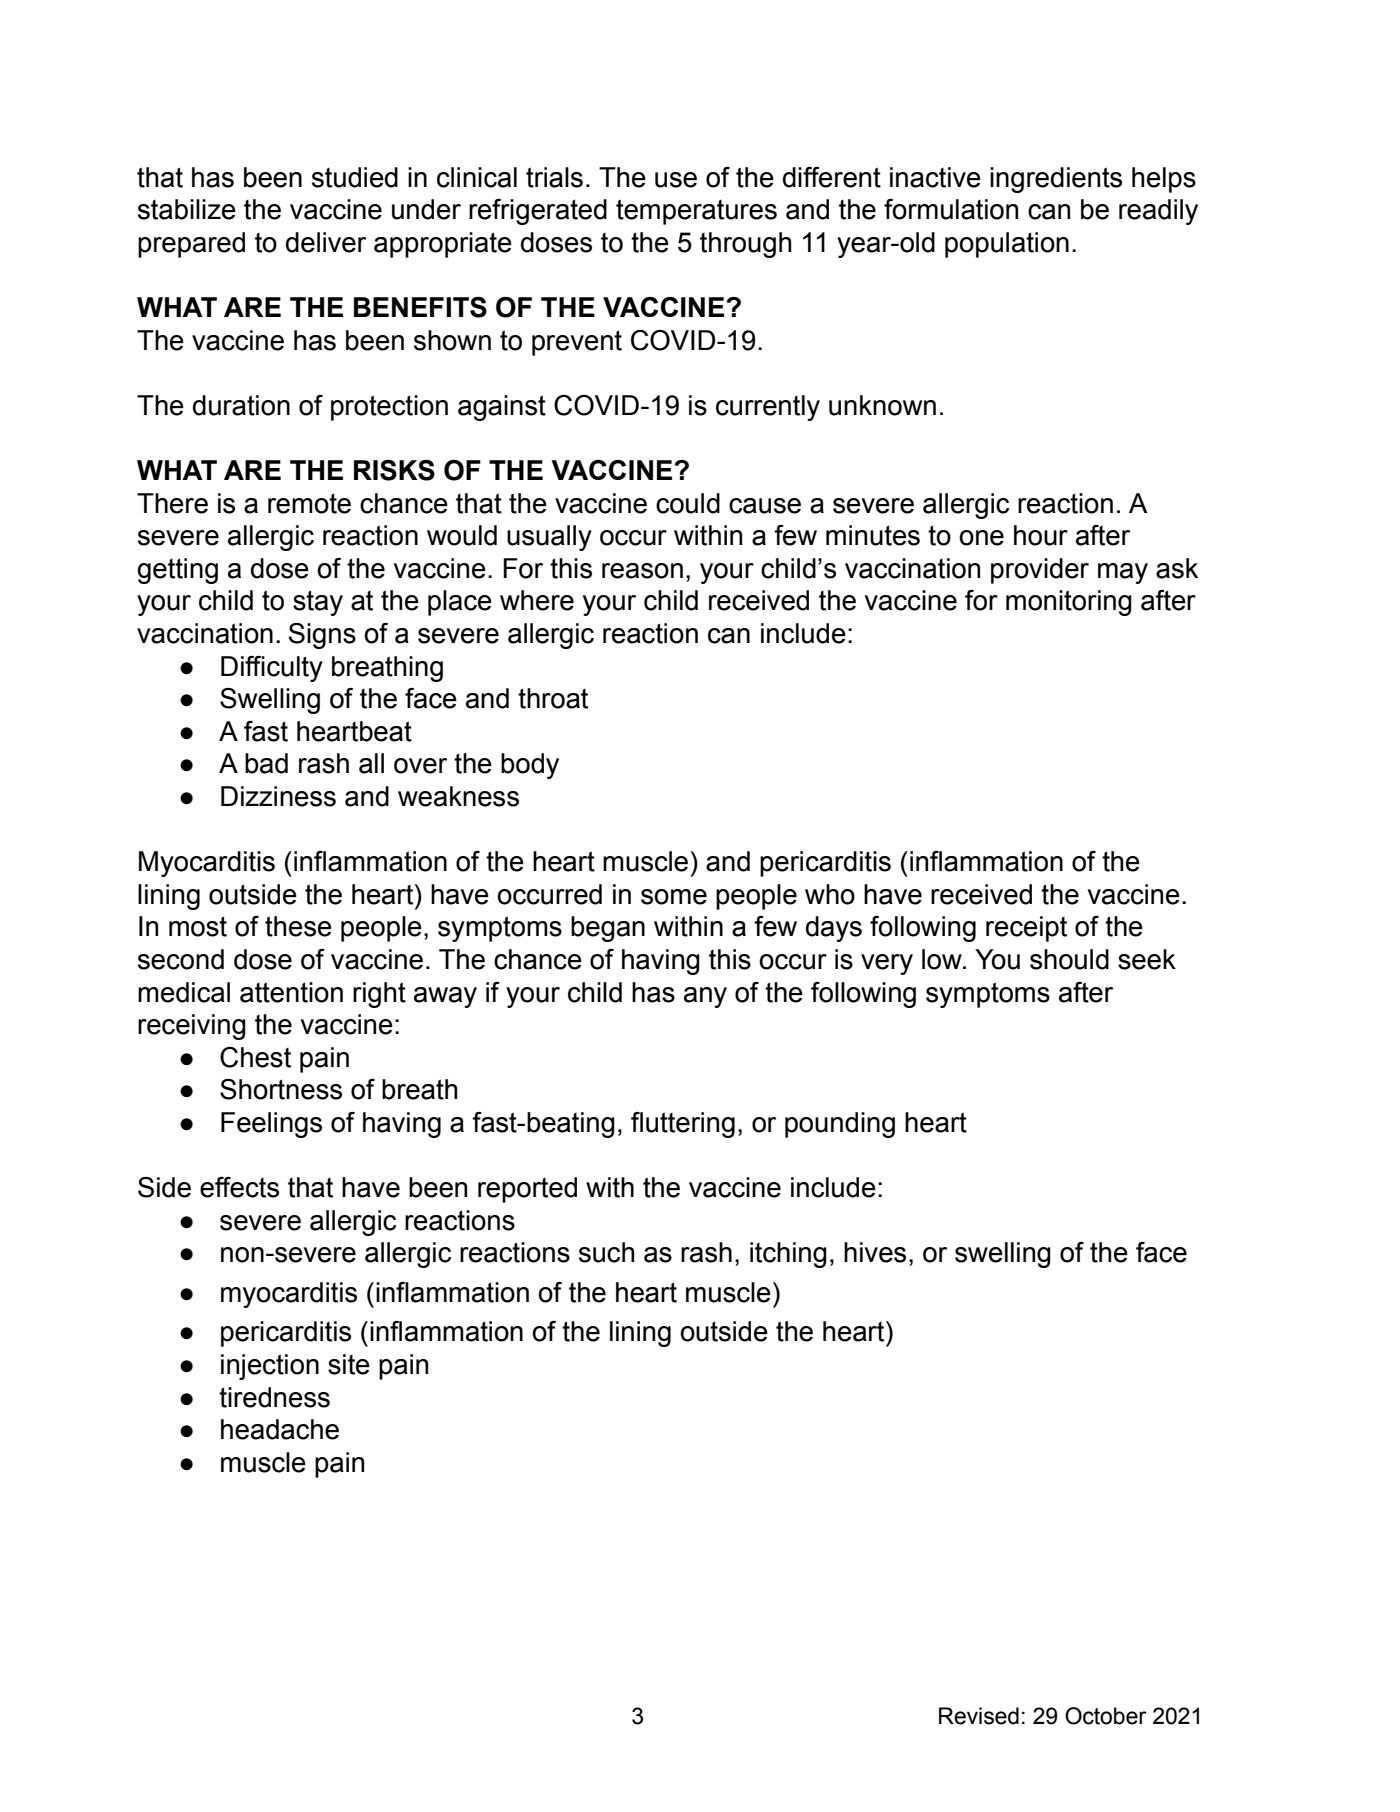  What do you see at coordinates (553, 698) in the screenshot?
I see `throat` at bounding box center [553, 698].
